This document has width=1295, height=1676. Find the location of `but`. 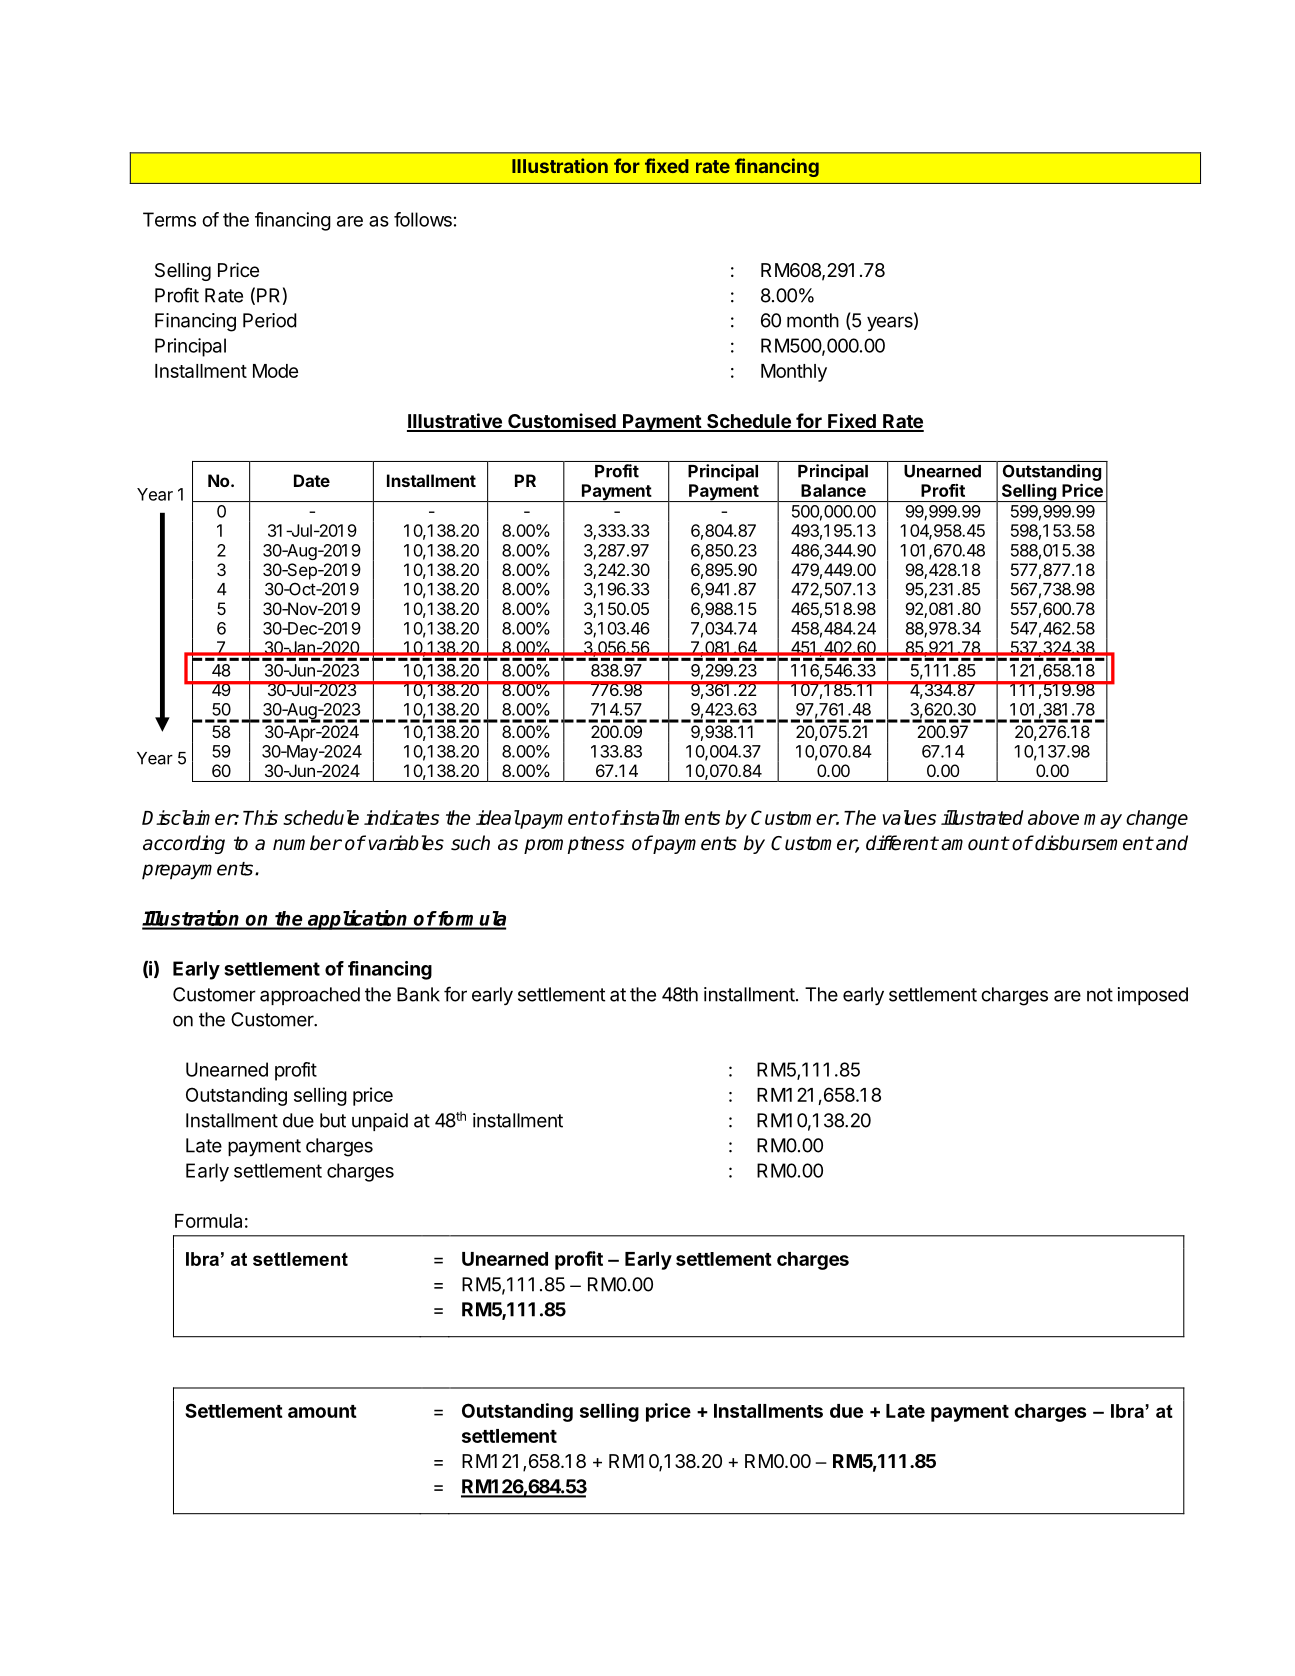

but is located at coordinates (333, 1120).
